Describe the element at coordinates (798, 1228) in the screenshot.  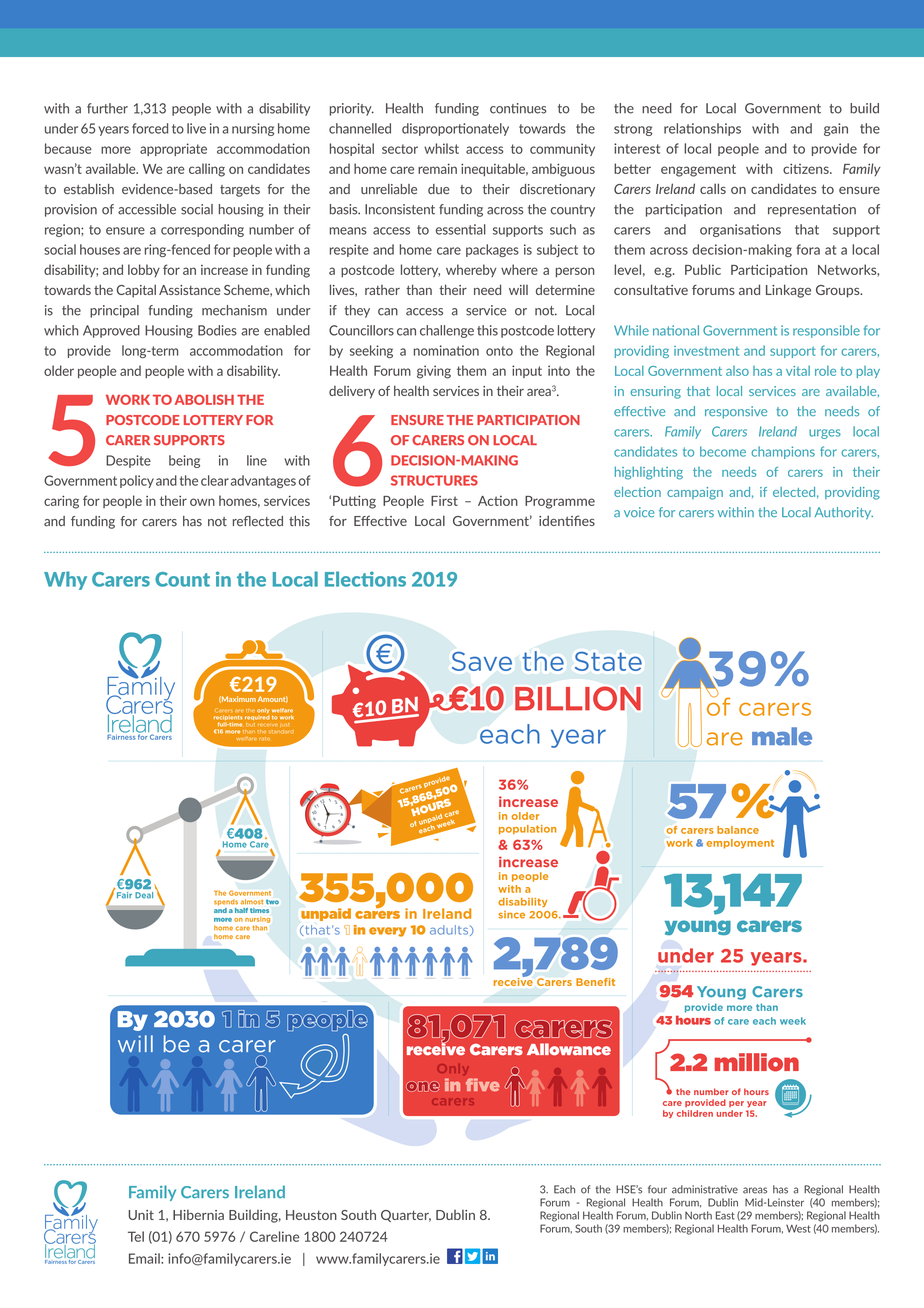
I see `West` at that location.
